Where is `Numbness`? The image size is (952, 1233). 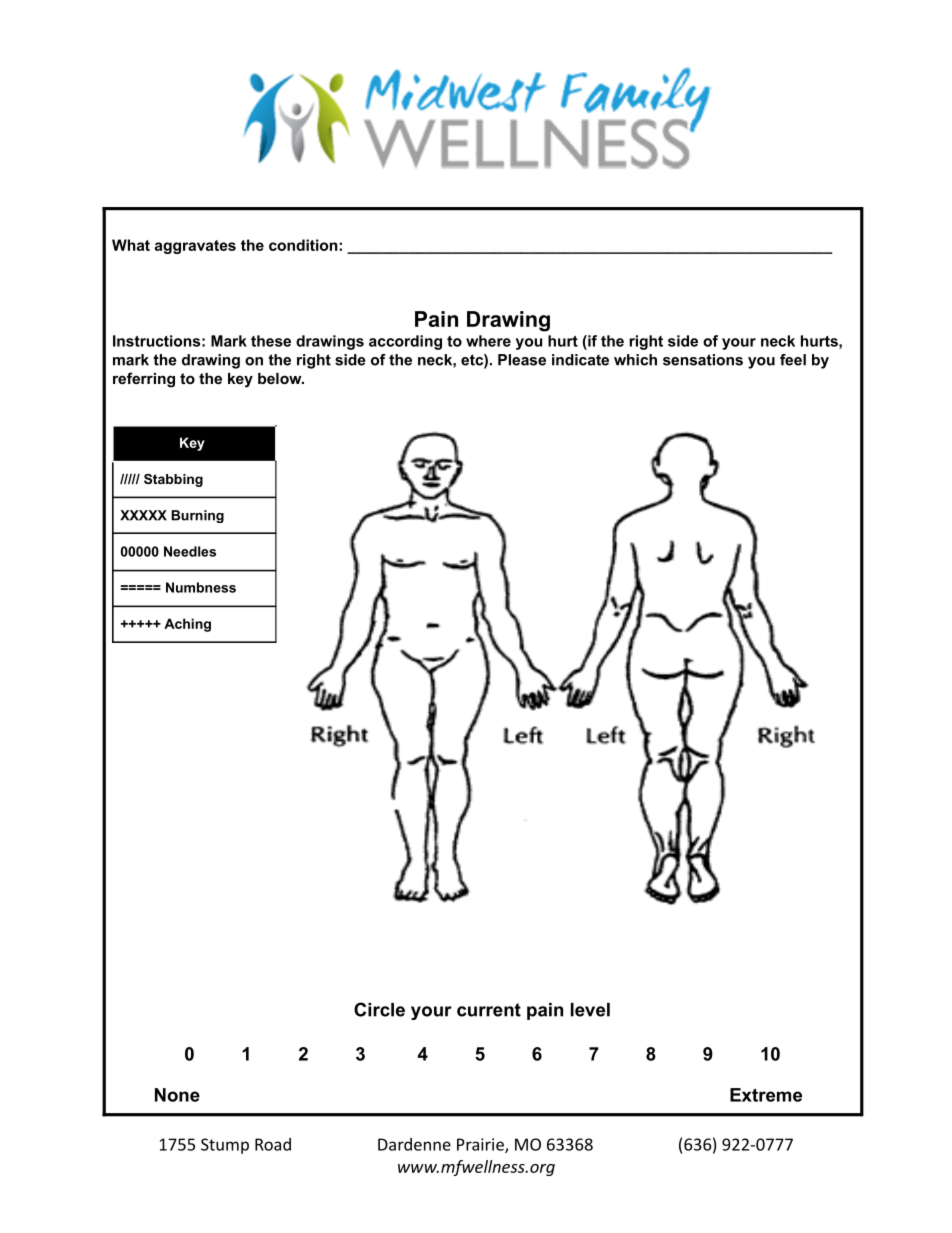
Numbness is located at coordinates (201, 587).
